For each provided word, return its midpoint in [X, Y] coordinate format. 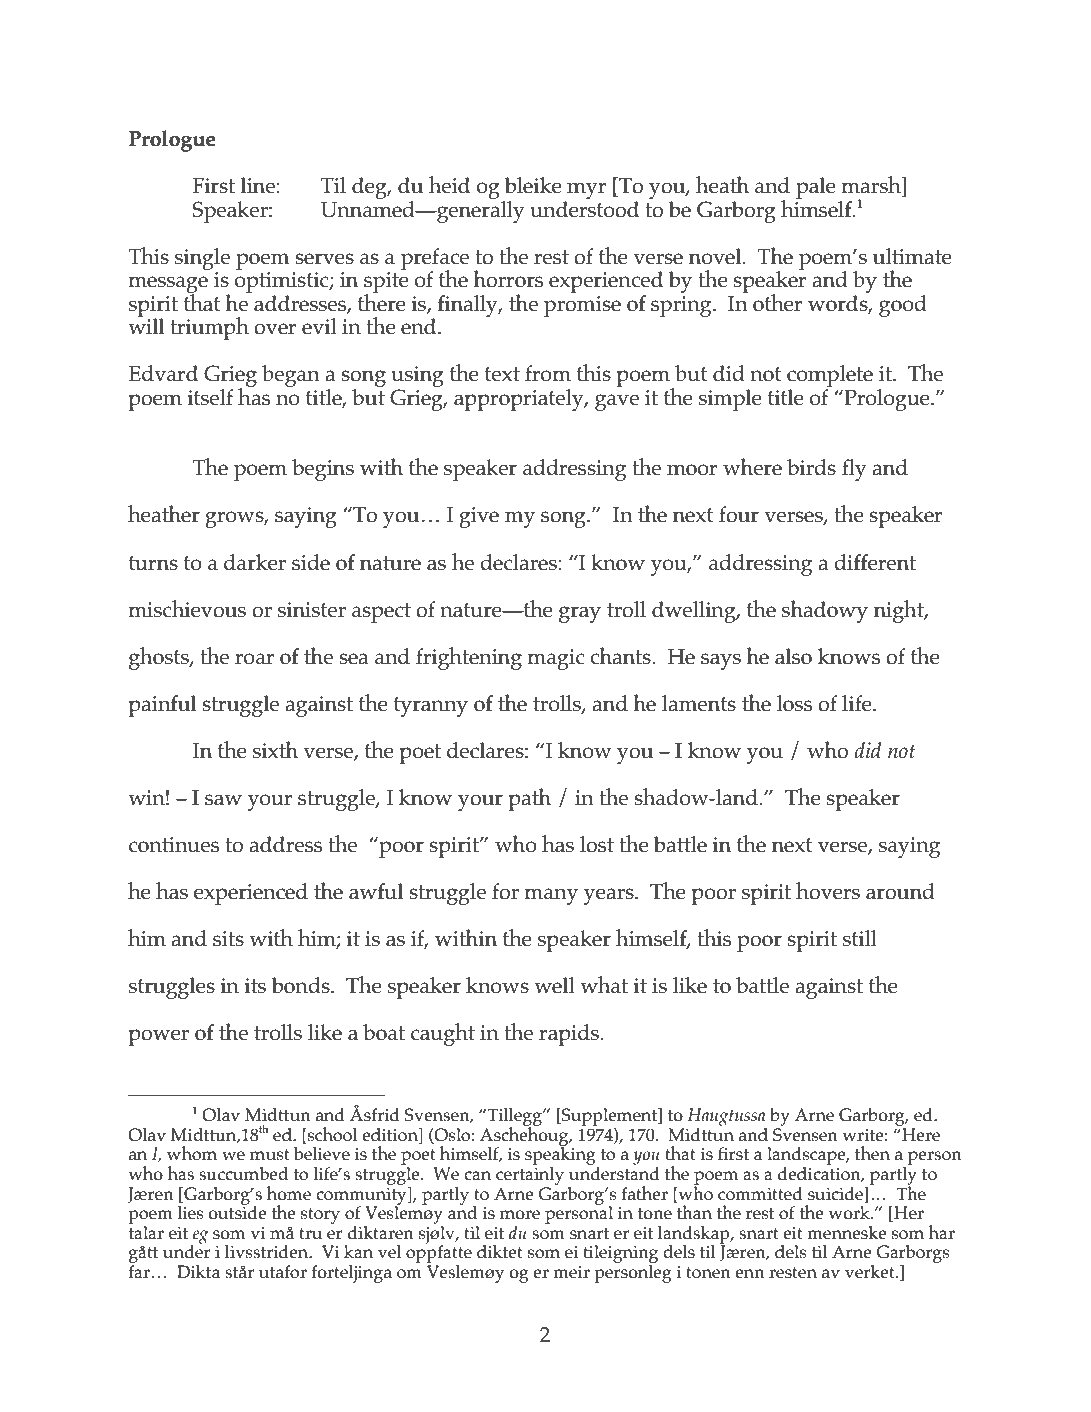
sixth [275, 750]
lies [191, 1213]
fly [854, 470]
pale [816, 188]
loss [794, 703]
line [259, 185]
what [604, 985]
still [860, 938]
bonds [301, 985]
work [851, 1213]
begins [323, 470]
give [479, 517]
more [520, 1215]
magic [556, 659]
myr [586, 190]
